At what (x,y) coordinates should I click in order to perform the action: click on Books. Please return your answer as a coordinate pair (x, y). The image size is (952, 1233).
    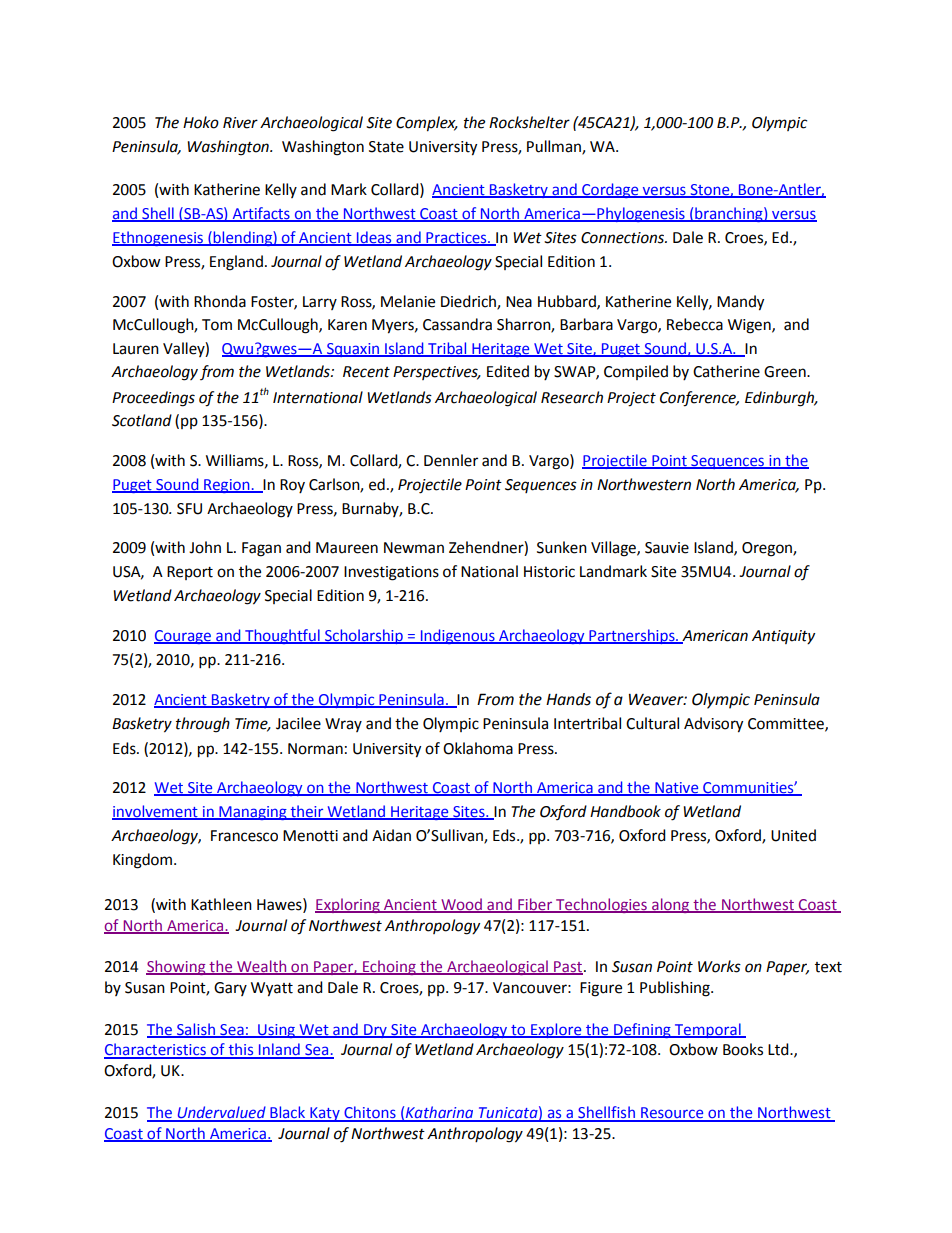
    Looking at the image, I should click on (743, 1049).
